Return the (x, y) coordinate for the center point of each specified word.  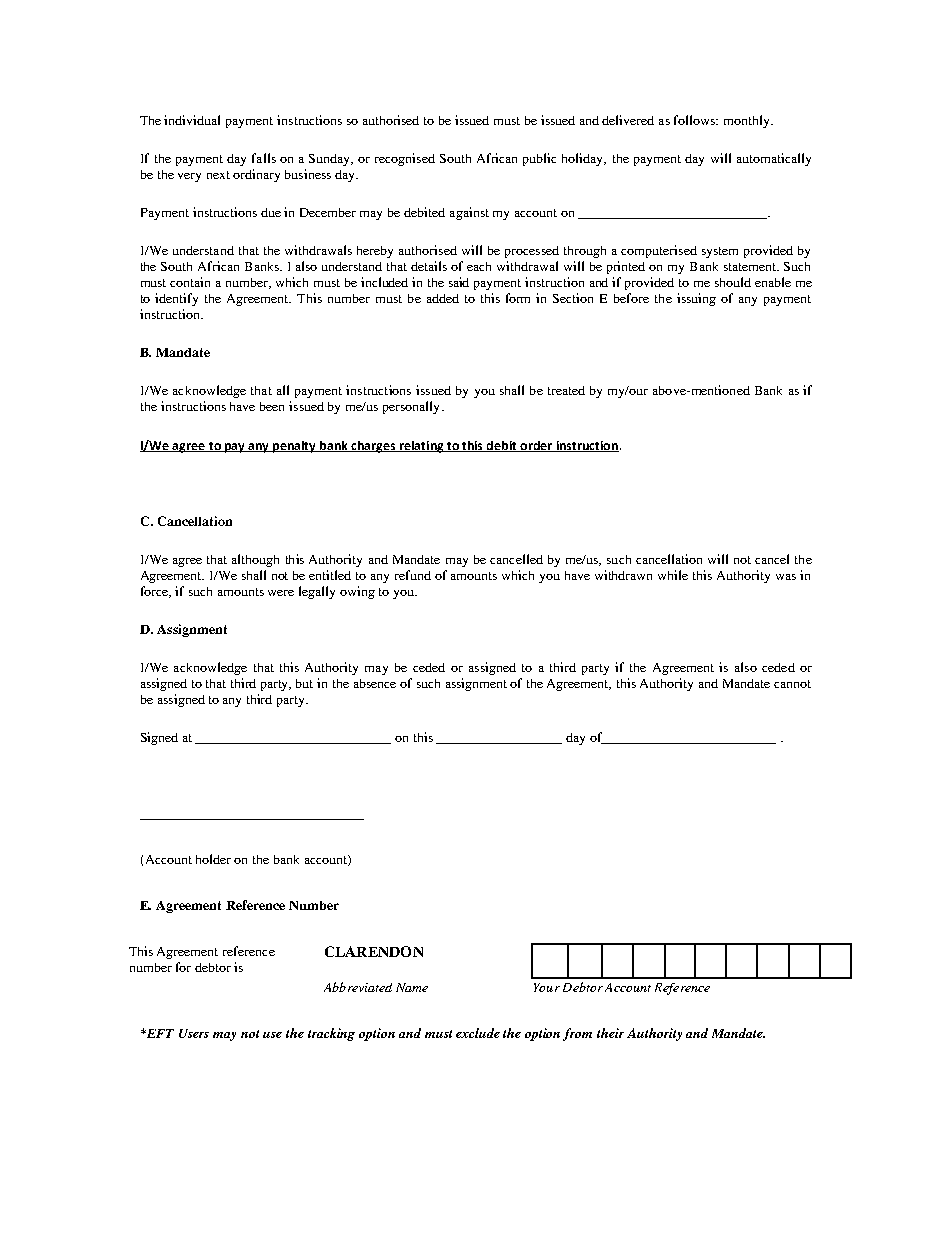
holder (213, 859)
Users (194, 1033)
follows (695, 120)
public (539, 159)
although (255, 560)
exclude (478, 1033)
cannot (792, 684)
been (272, 406)
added (443, 298)
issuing (696, 299)
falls (264, 158)
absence (375, 683)
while (673, 575)
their (610, 1033)
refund (413, 575)
